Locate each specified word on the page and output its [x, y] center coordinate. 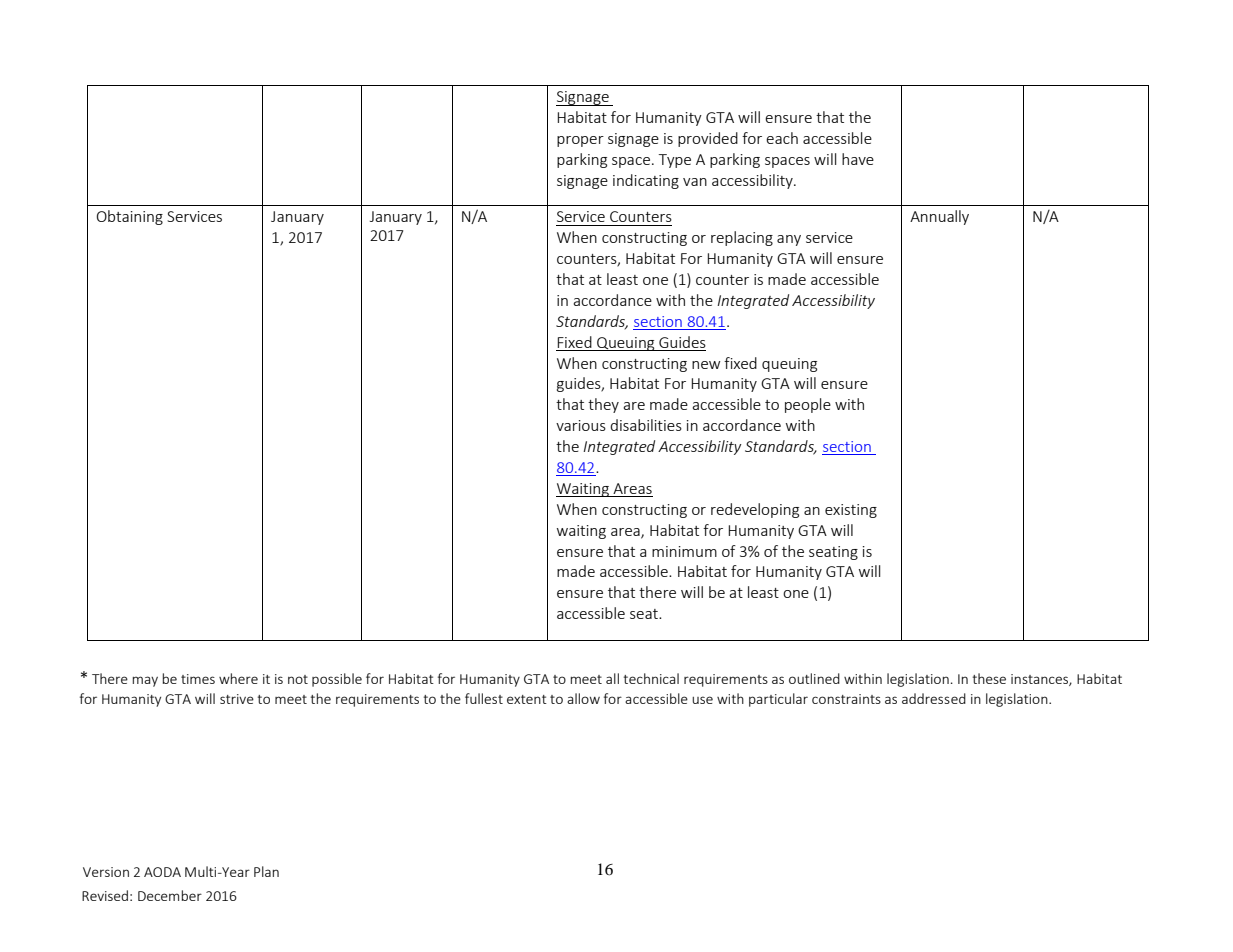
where [238, 678]
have [858, 159]
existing [851, 511]
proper [580, 141]
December [170, 895]
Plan [266, 871]
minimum [684, 551]
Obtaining [130, 217]
